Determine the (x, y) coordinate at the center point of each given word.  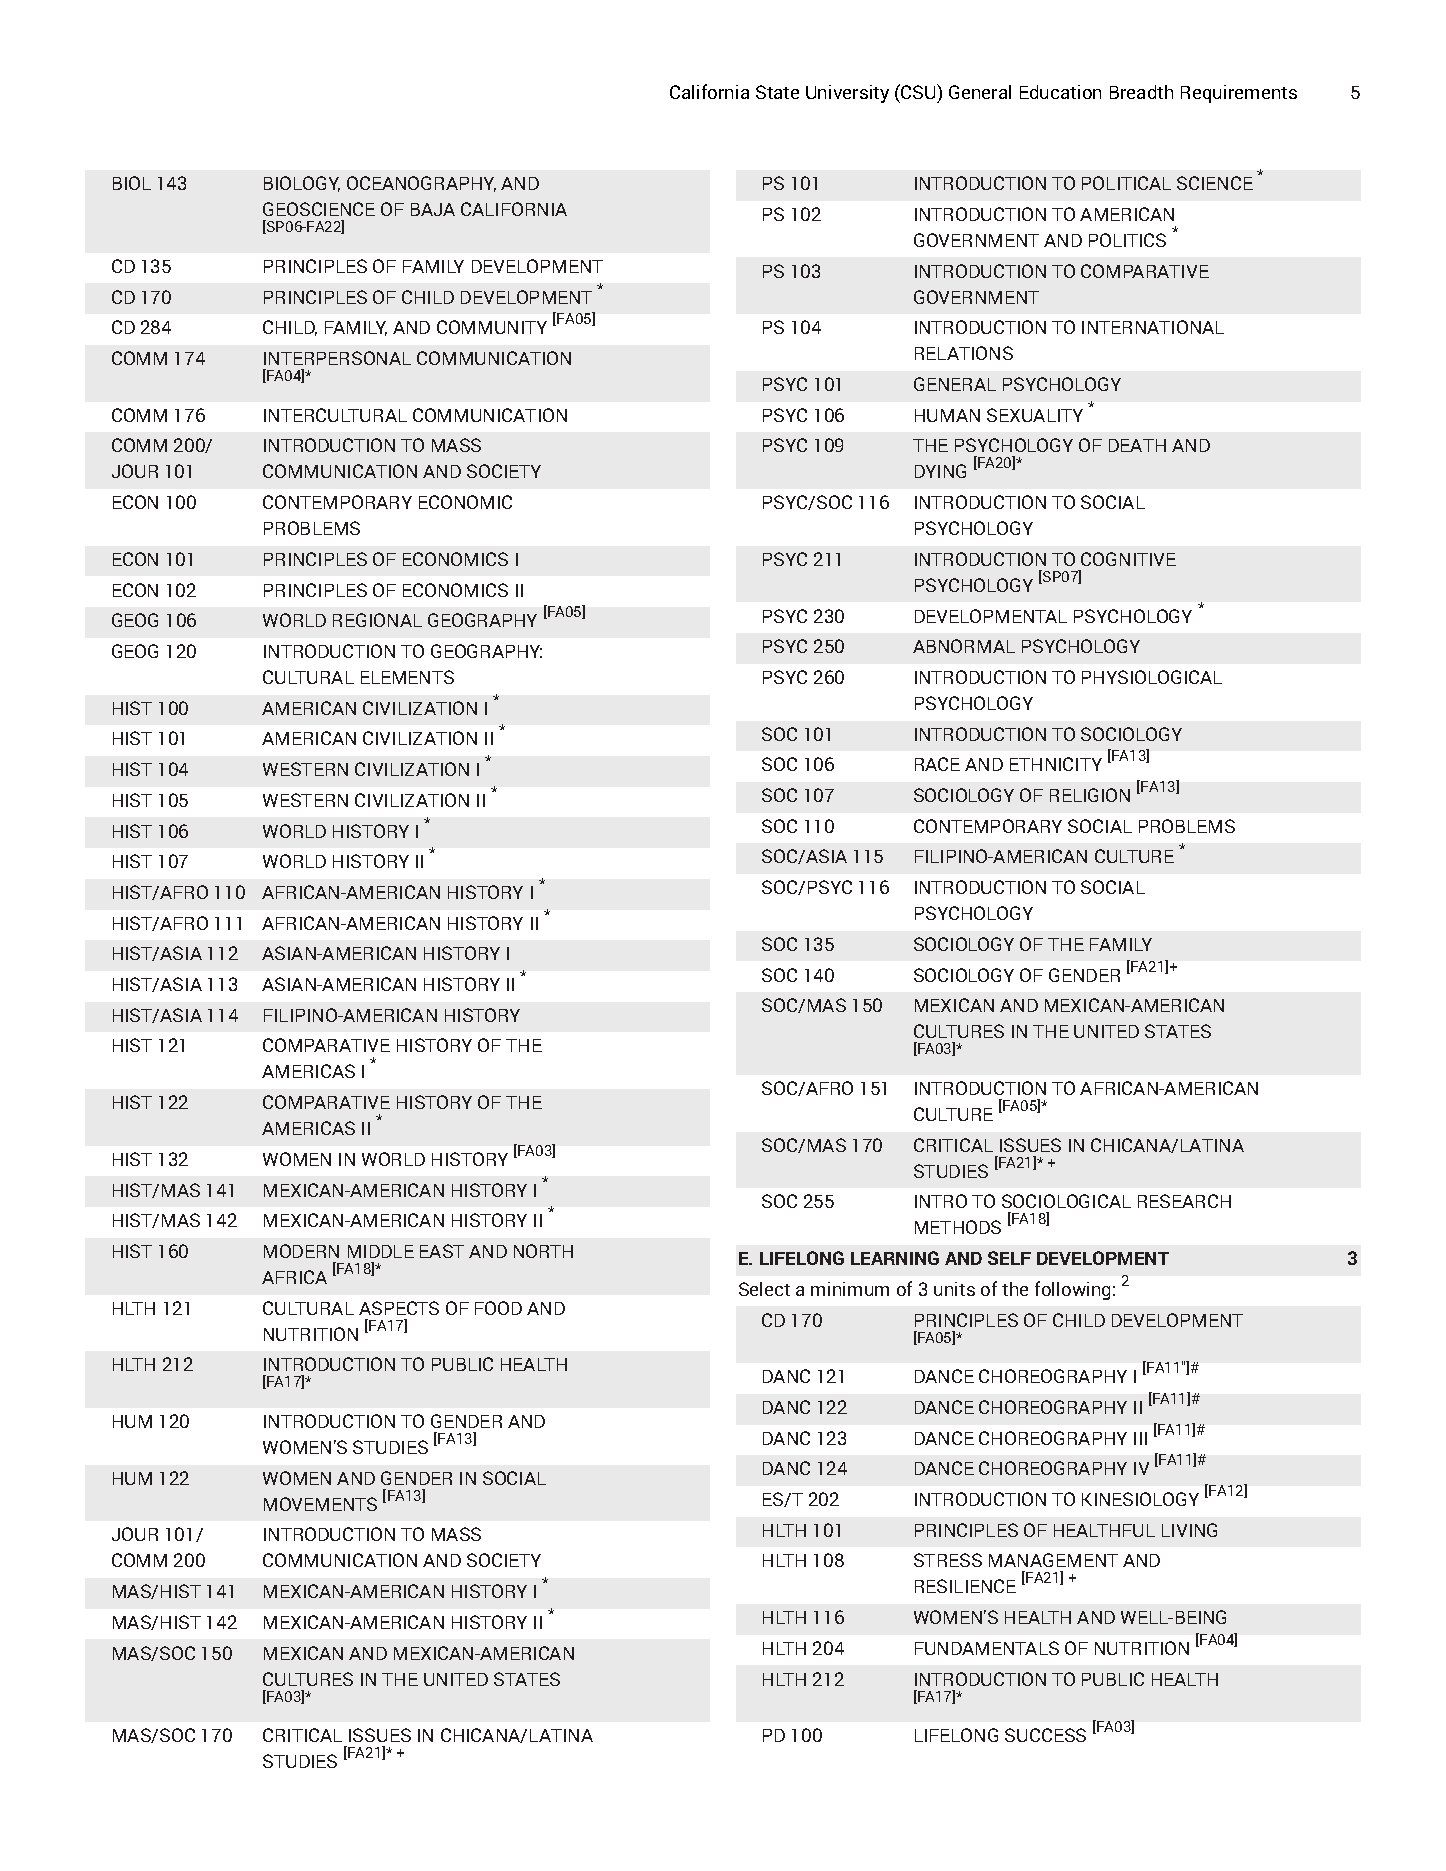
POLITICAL (1126, 183)
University (847, 94)
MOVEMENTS (320, 1504)
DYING (940, 471)
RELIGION (1090, 795)
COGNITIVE (1128, 559)
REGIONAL (377, 620)
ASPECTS (399, 1308)
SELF (1009, 1258)
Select (764, 1289)
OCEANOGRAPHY (421, 184)
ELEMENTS (407, 677)
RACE (937, 764)
